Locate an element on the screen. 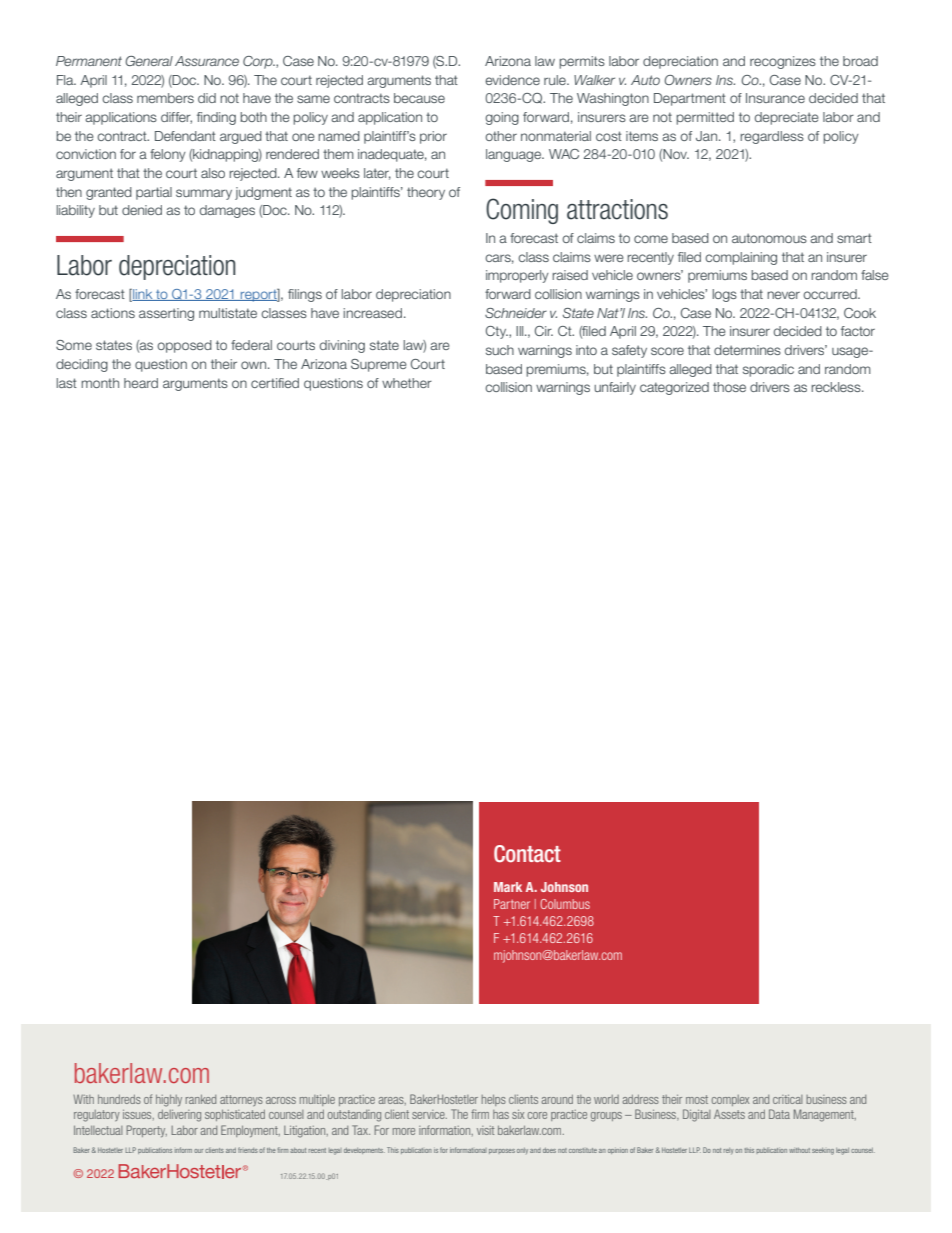 The image size is (952, 1233). members is located at coordinates (165, 98).
